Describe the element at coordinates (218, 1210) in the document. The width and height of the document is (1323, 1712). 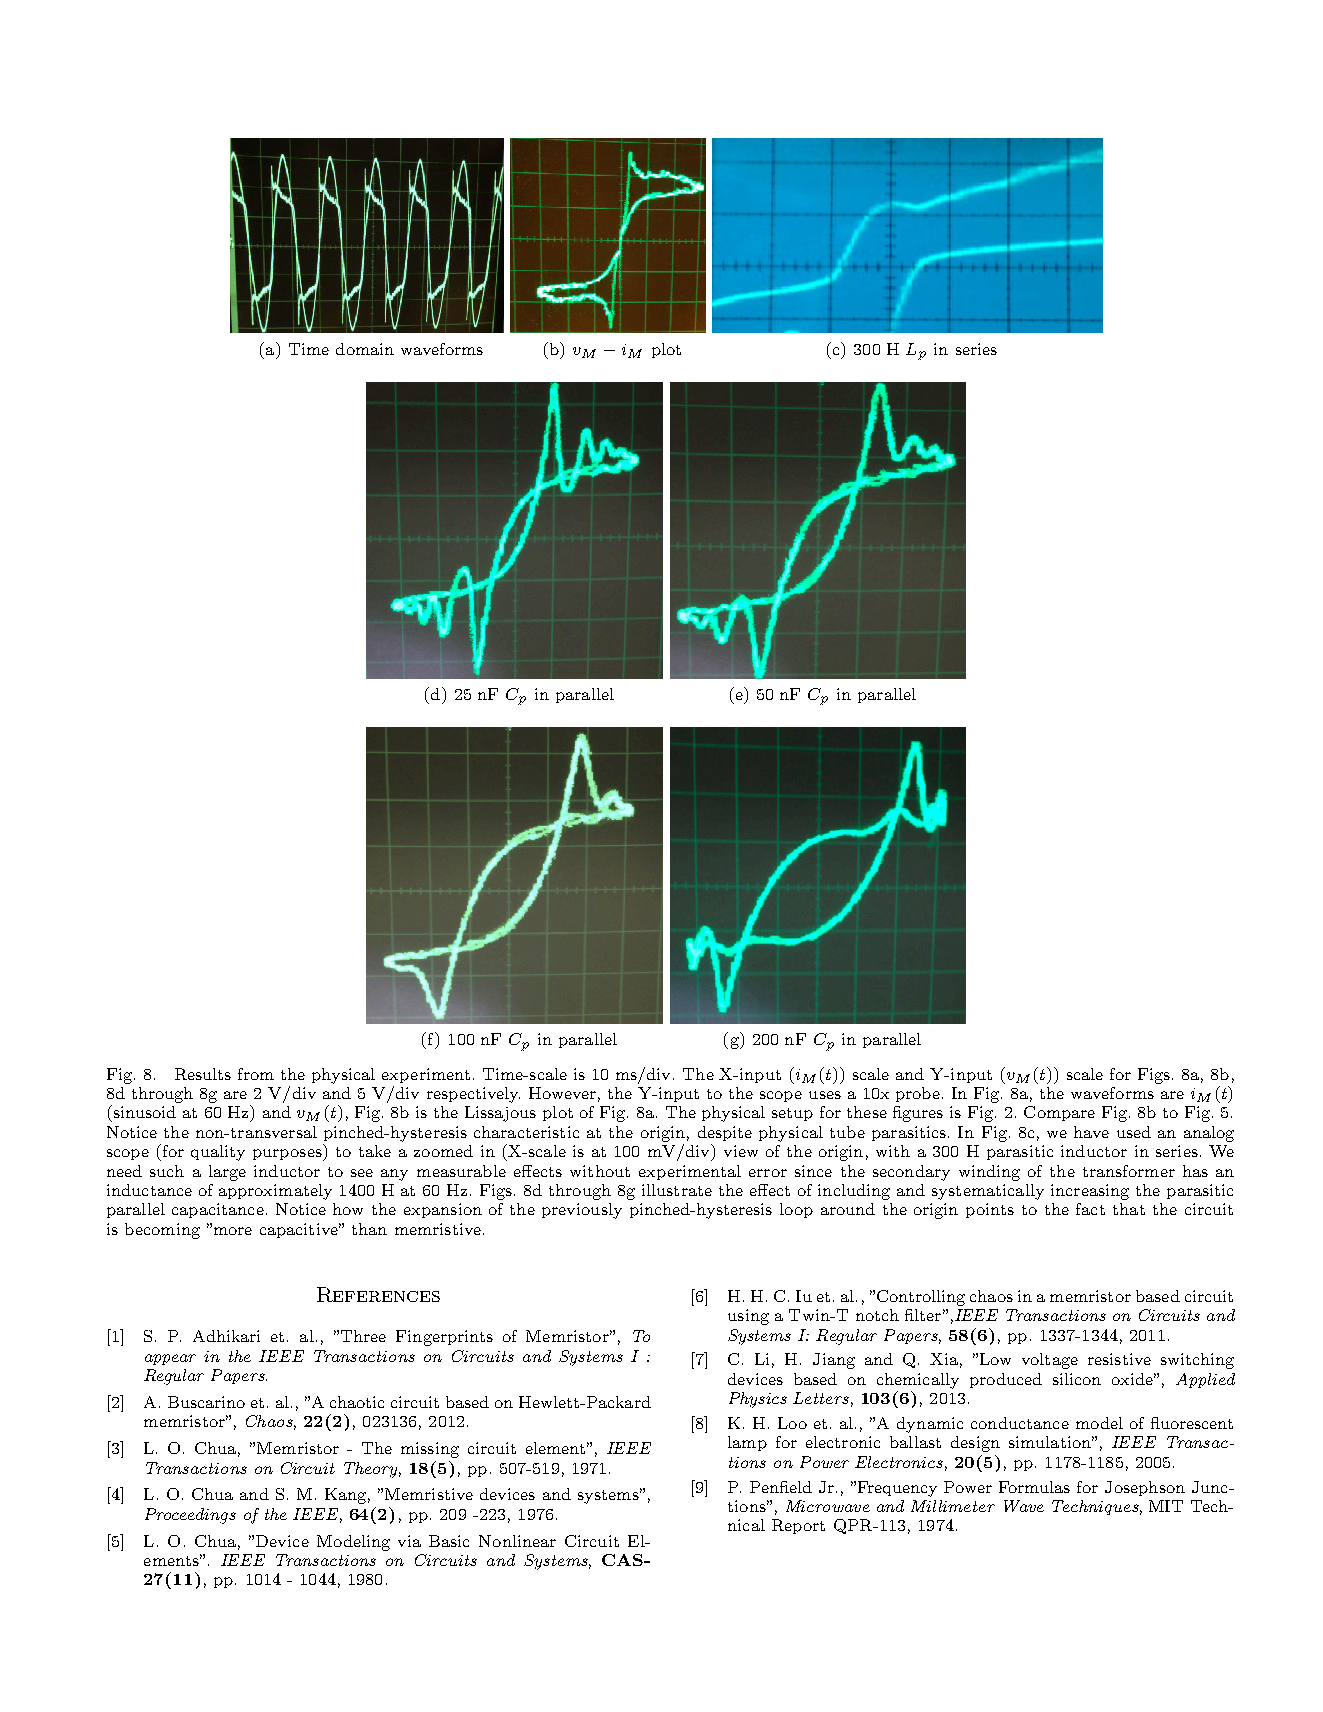
I see `capacitance` at that location.
